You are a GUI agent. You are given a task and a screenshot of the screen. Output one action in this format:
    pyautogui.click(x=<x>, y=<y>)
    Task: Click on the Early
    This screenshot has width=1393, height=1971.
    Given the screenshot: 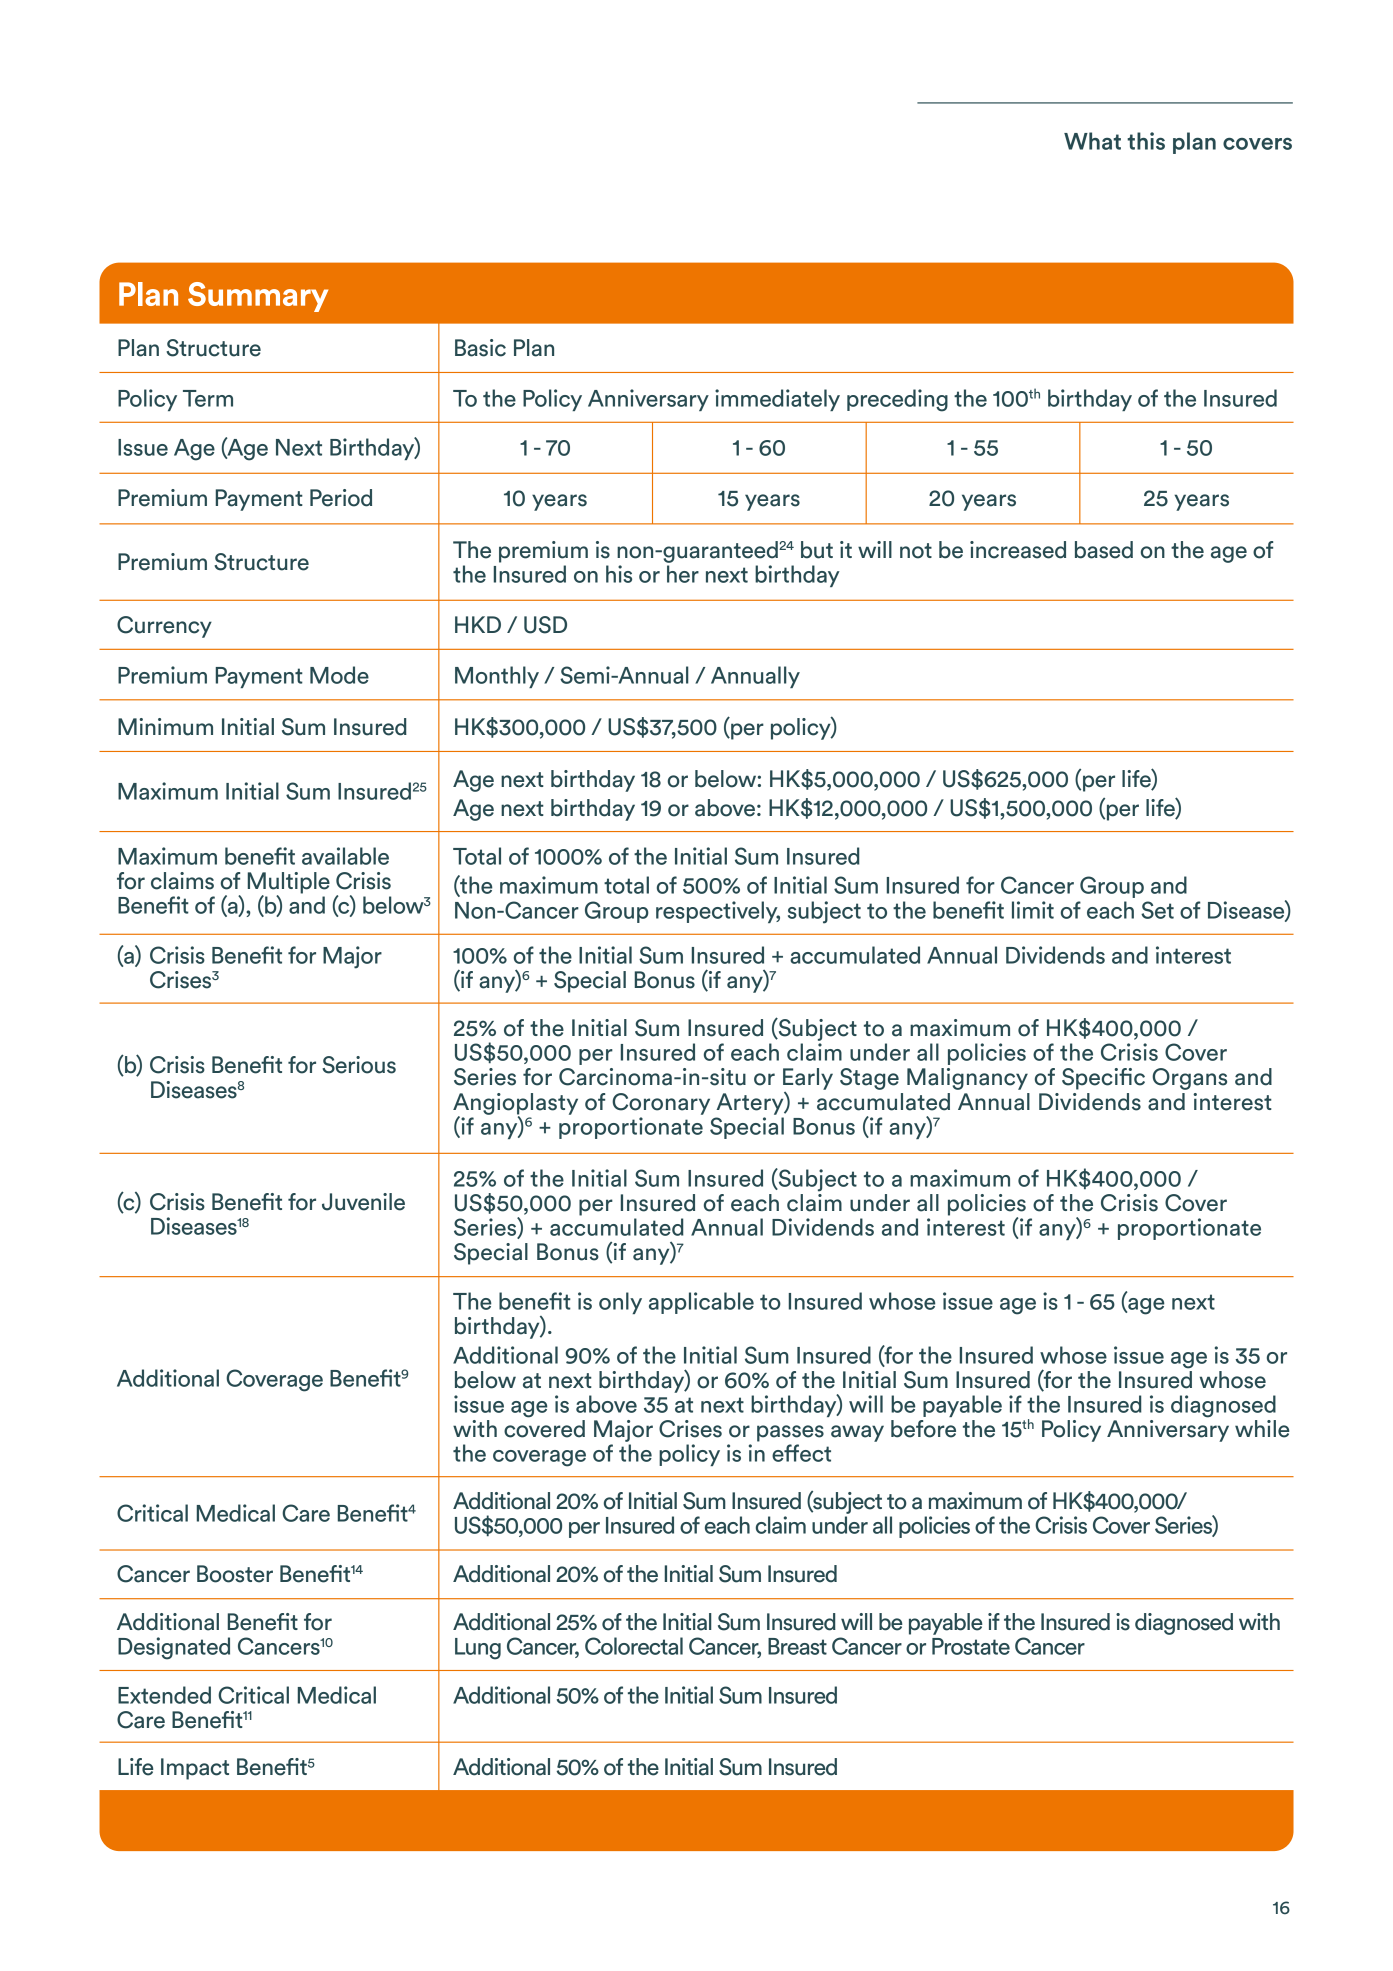 What is the action you would take?
    pyautogui.click(x=808, y=1079)
